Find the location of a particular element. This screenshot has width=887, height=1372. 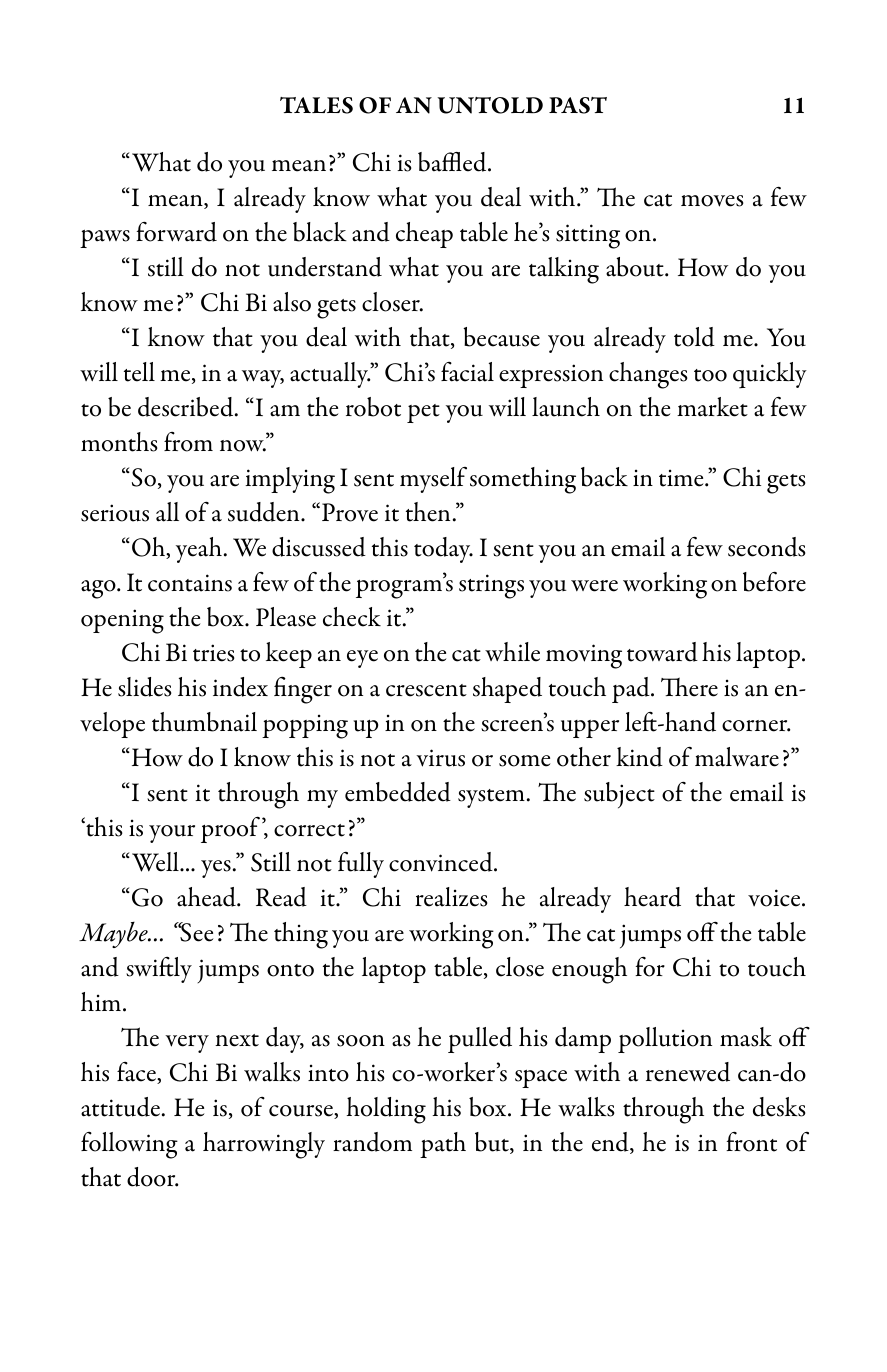

path is located at coordinates (443, 1145).
